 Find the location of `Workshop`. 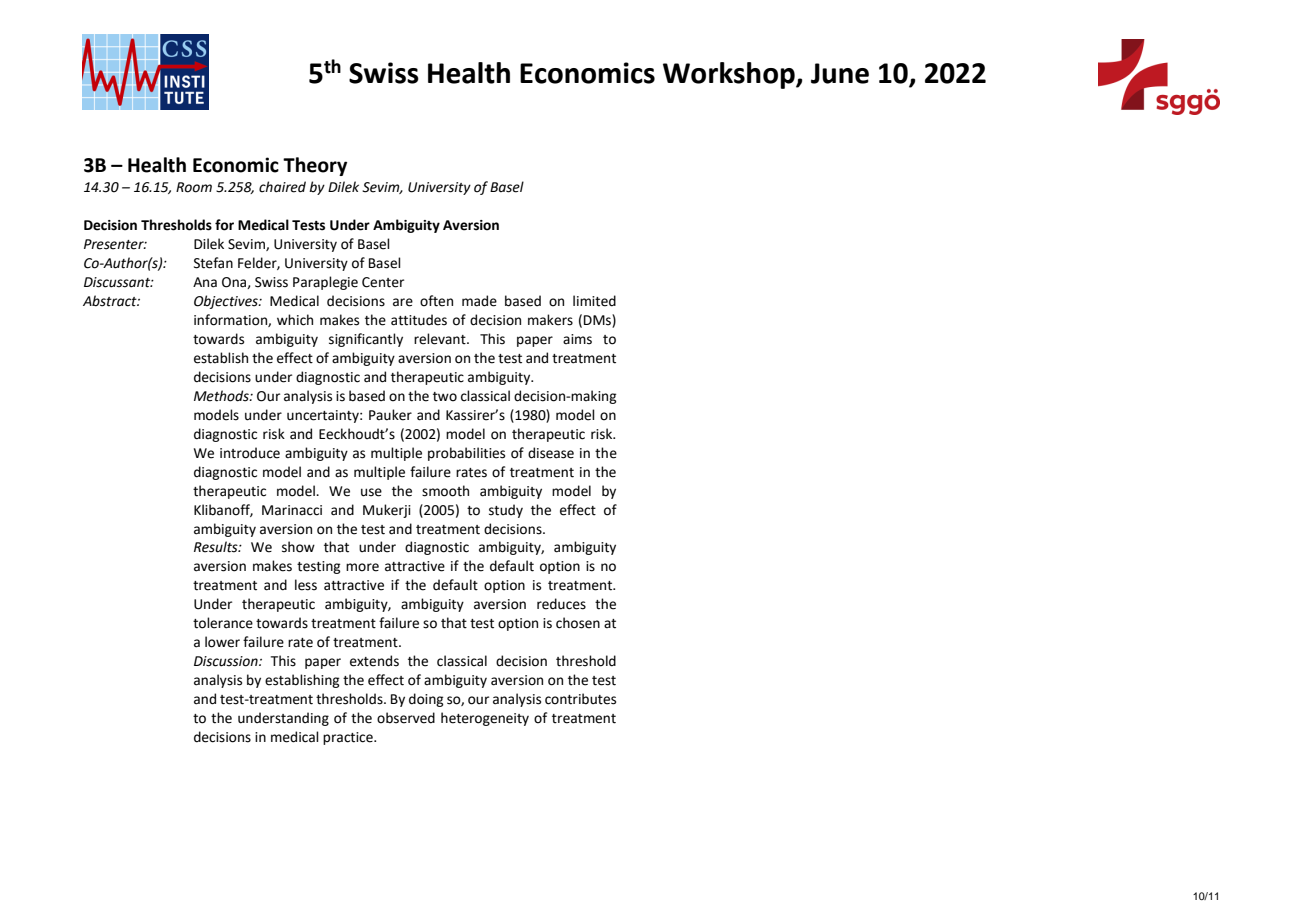

Workshop is located at coordinates (730, 75).
